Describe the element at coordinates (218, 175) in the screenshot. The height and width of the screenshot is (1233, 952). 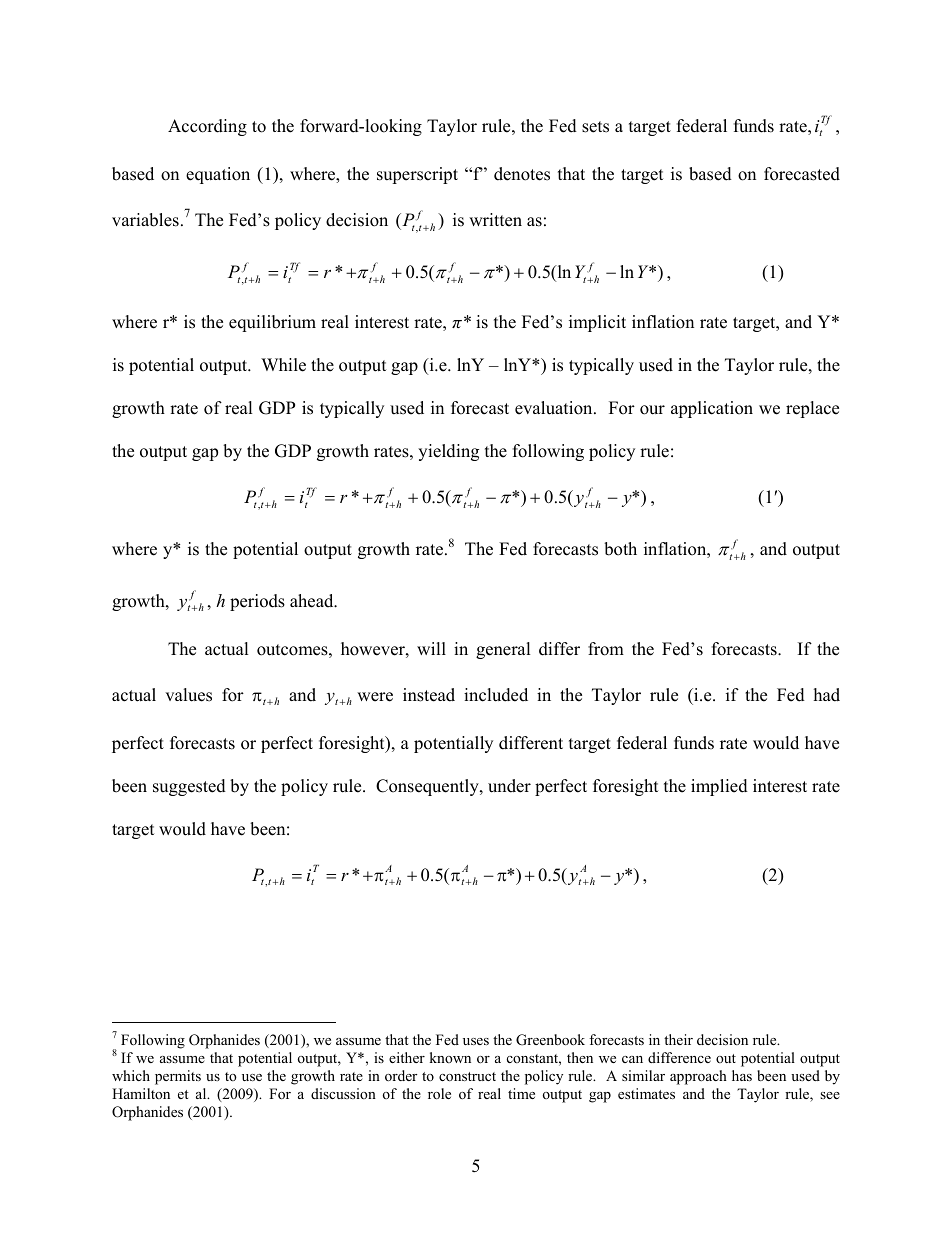
I see `equation` at that location.
